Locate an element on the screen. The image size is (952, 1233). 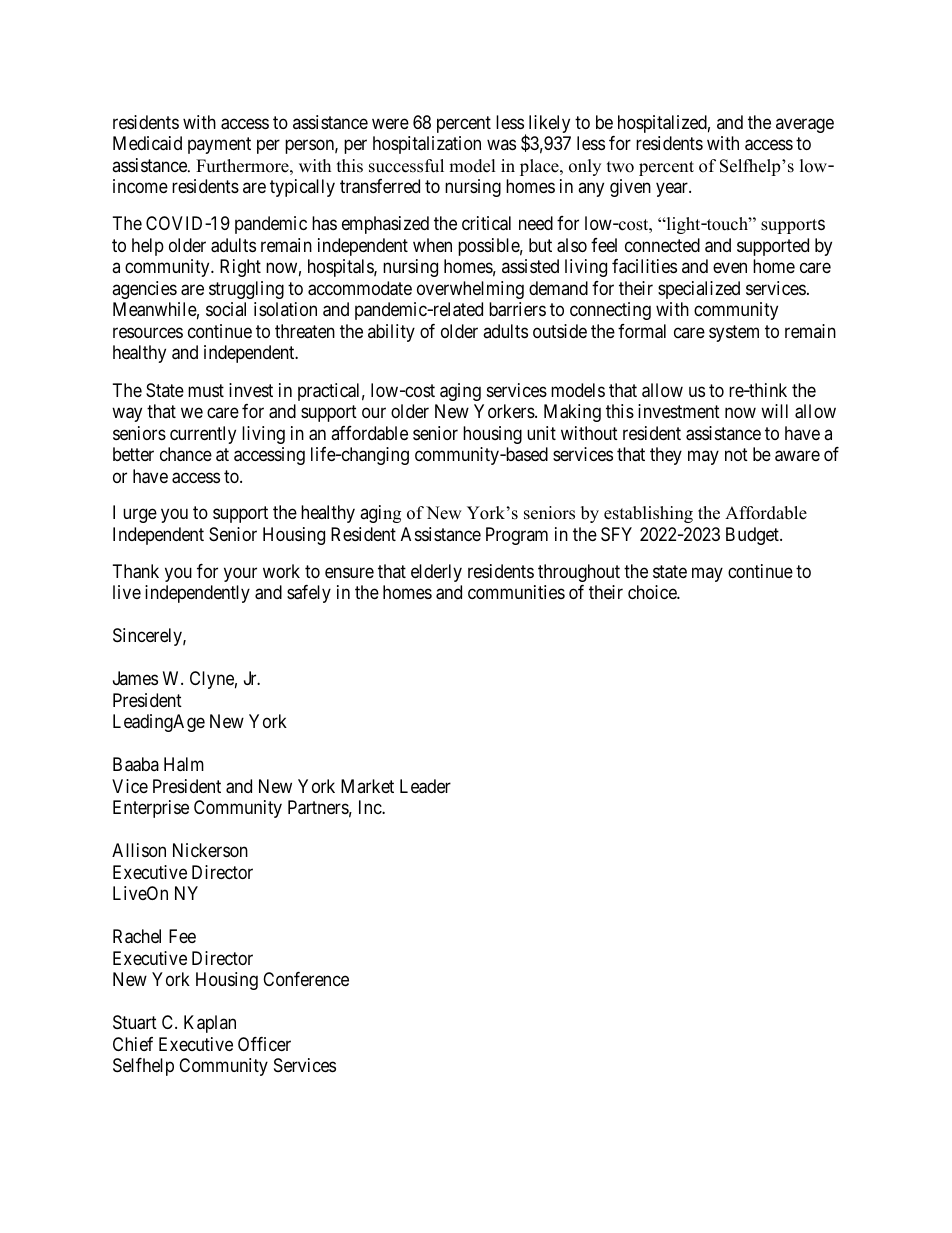
not is located at coordinates (736, 454).
